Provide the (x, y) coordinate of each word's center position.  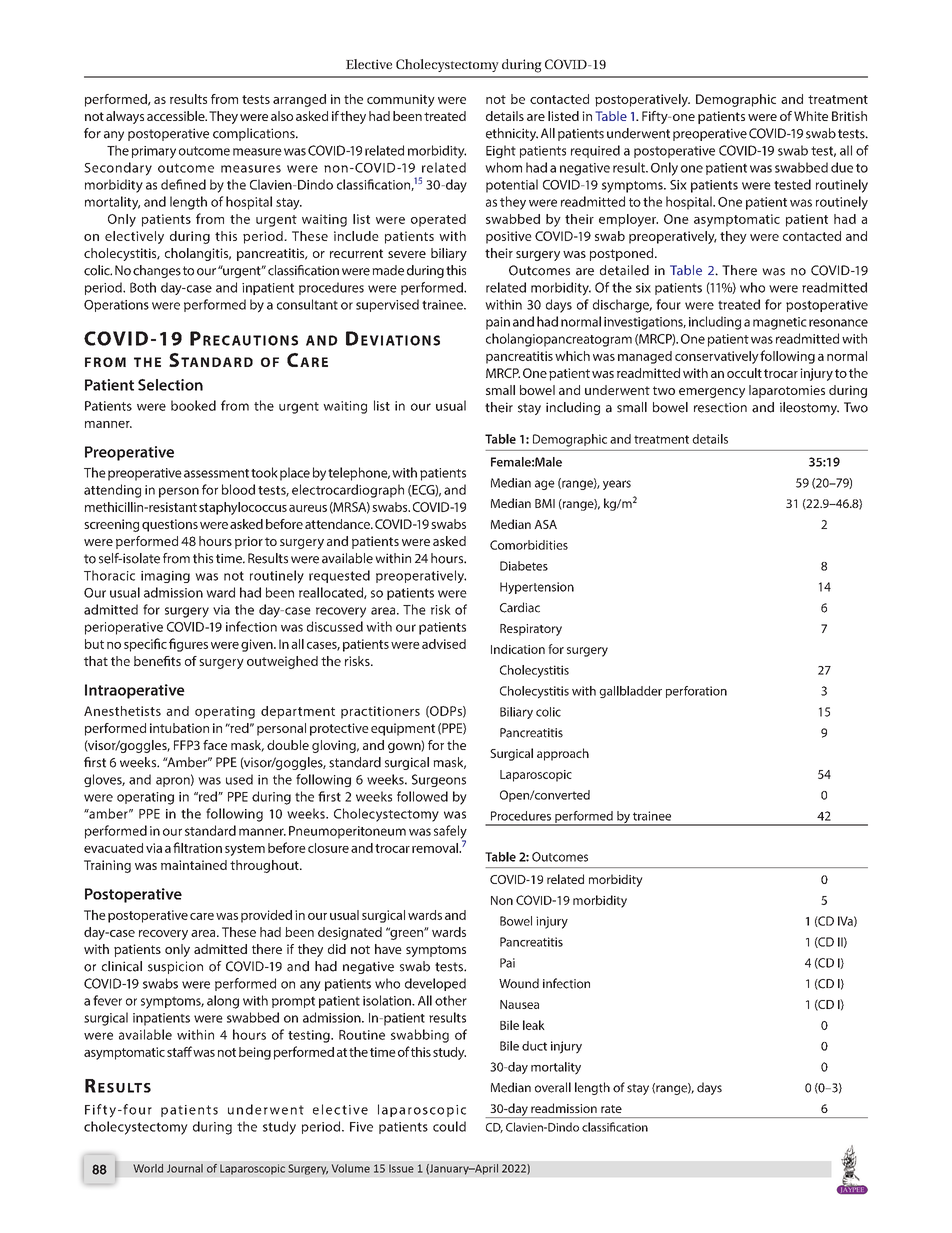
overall (553, 1087)
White (811, 116)
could (449, 1126)
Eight (501, 151)
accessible (177, 116)
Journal (185, 1168)
